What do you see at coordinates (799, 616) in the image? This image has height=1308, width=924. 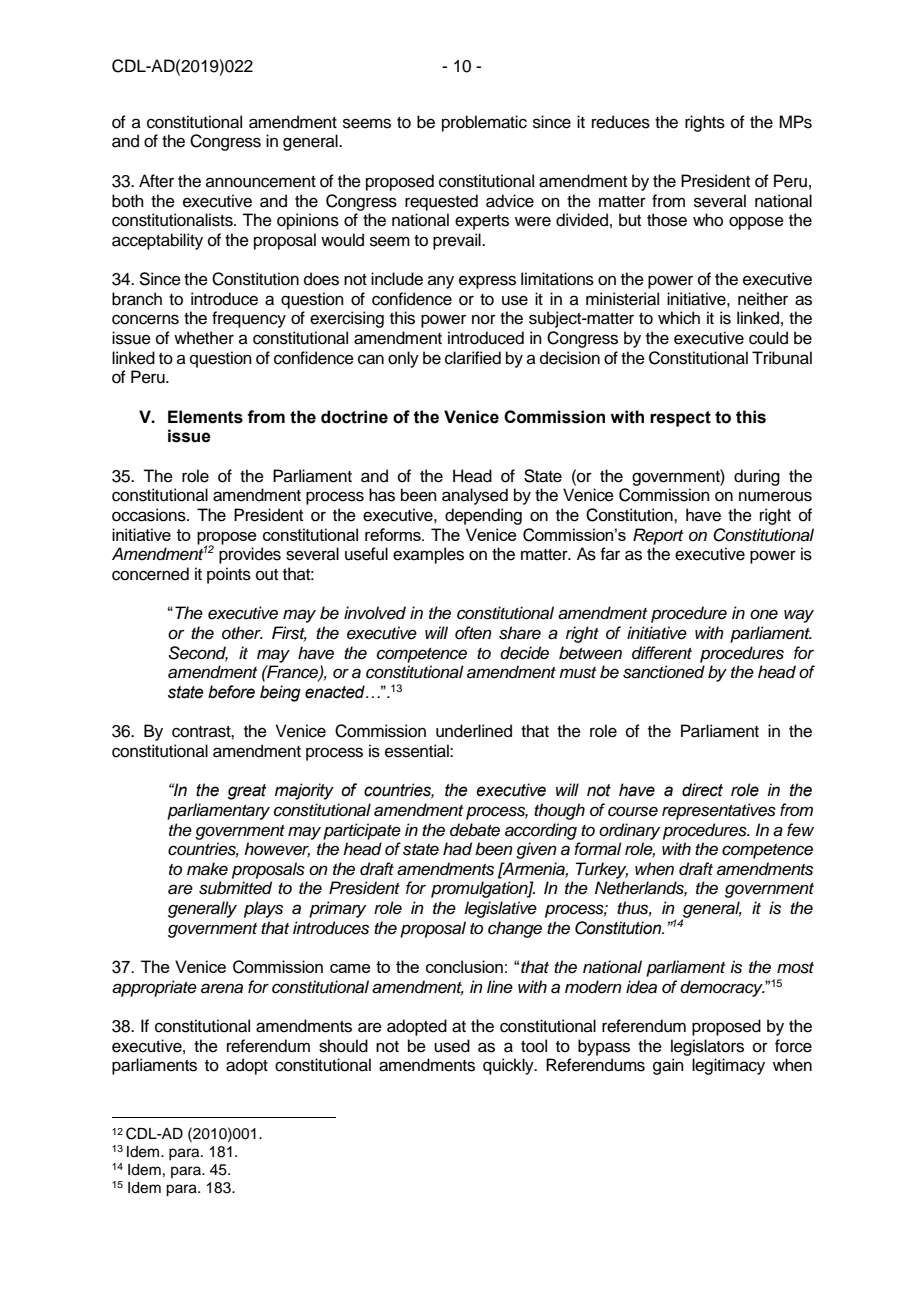 I see `way` at bounding box center [799, 616].
